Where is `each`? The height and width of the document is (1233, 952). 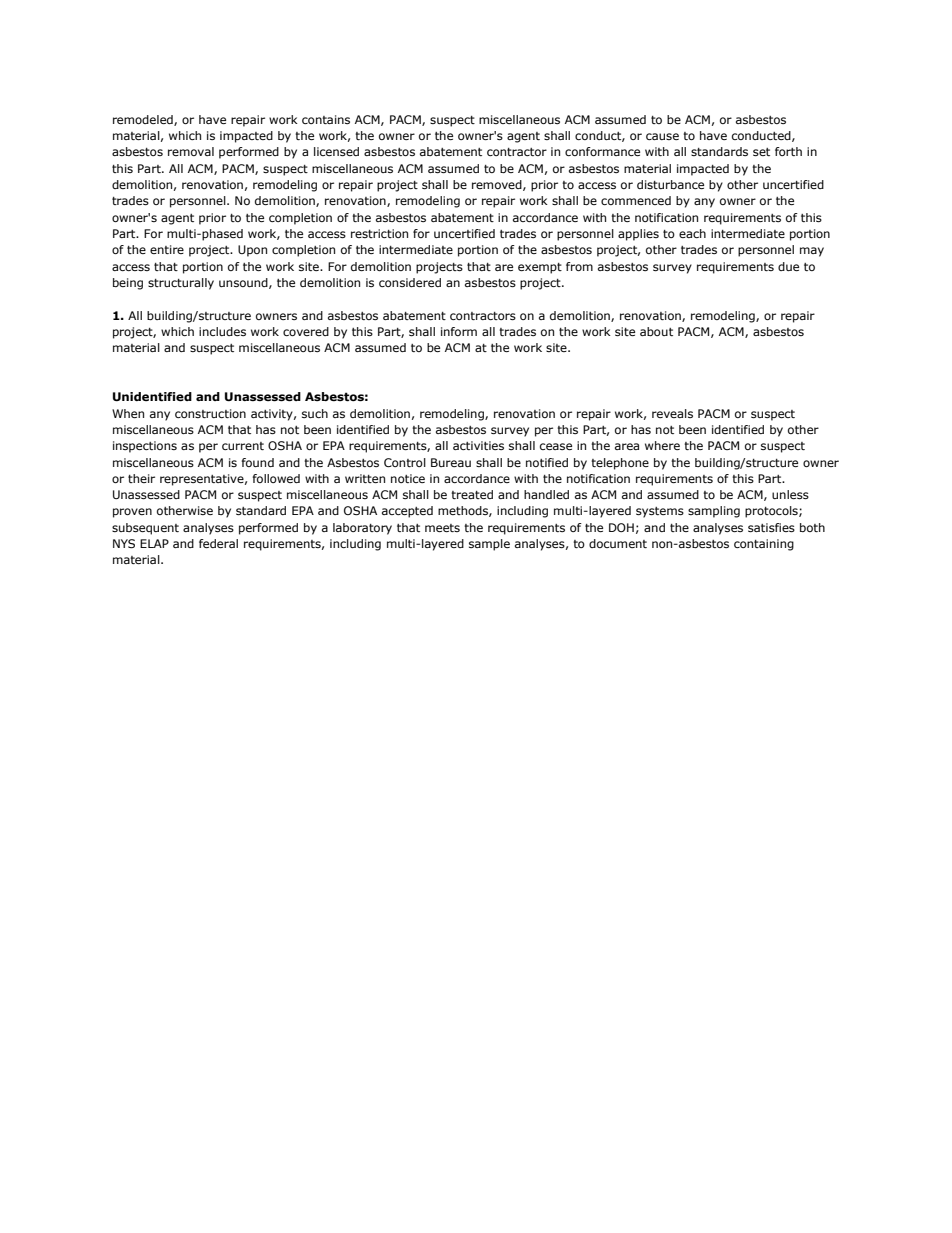 each is located at coordinates (692, 233).
